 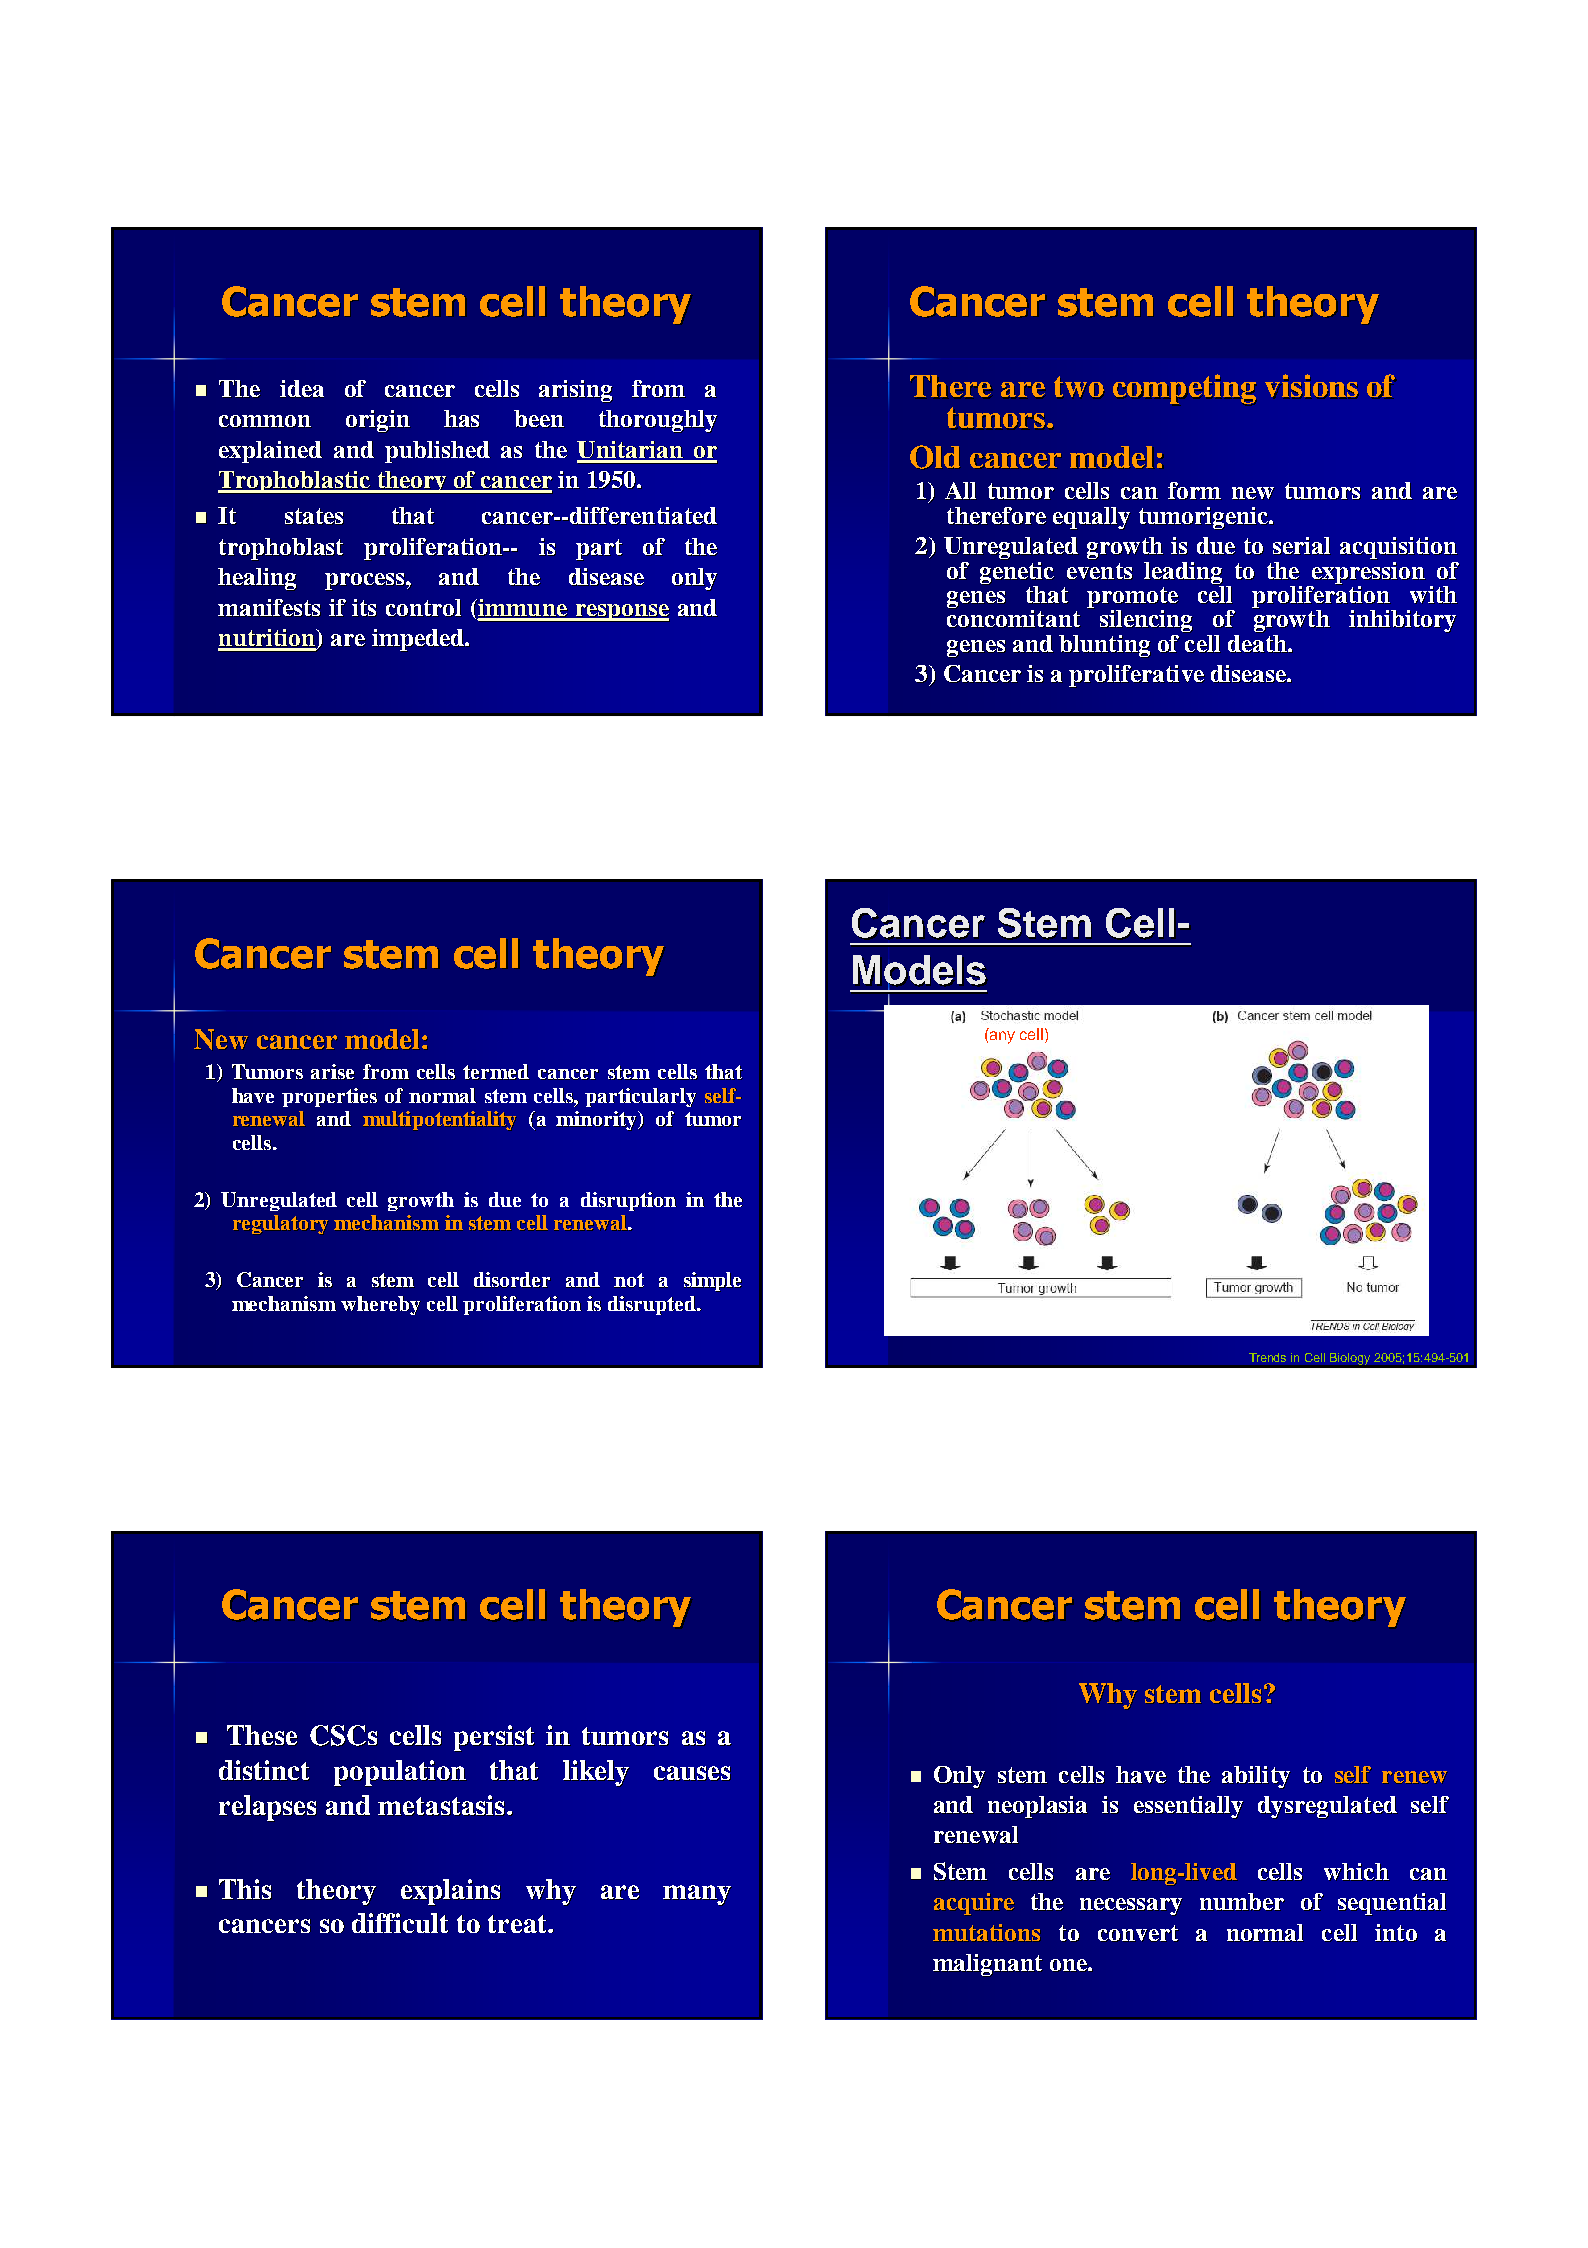 What do you see at coordinates (692, 1773) in the document?
I see `causes` at bounding box center [692, 1773].
